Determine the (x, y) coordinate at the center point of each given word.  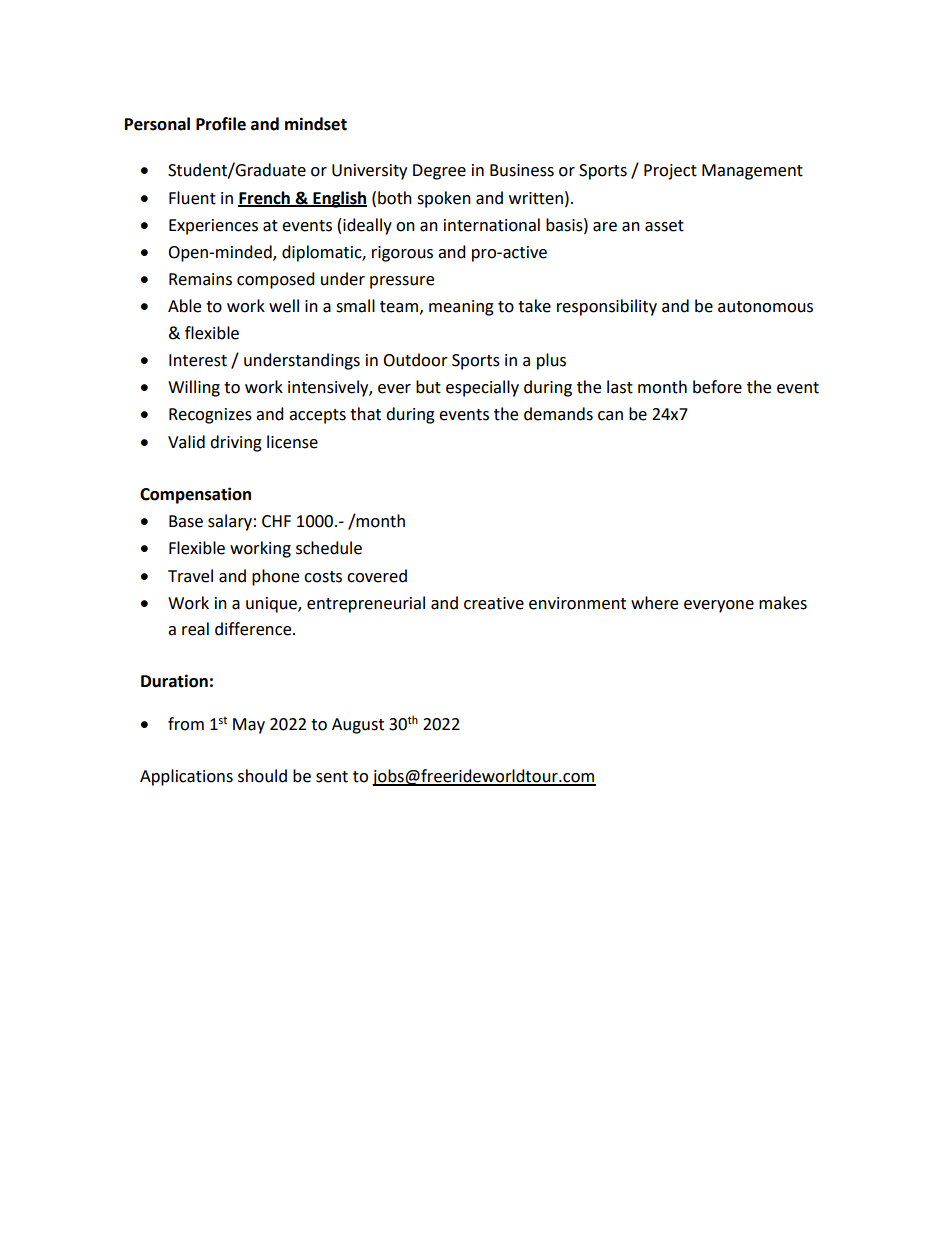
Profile (221, 124)
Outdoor (415, 360)
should (262, 776)
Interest (198, 360)
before (717, 387)
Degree (439, 172)
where (654, 603)
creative (494, 603)
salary (230, 522)
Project (670, 172)
